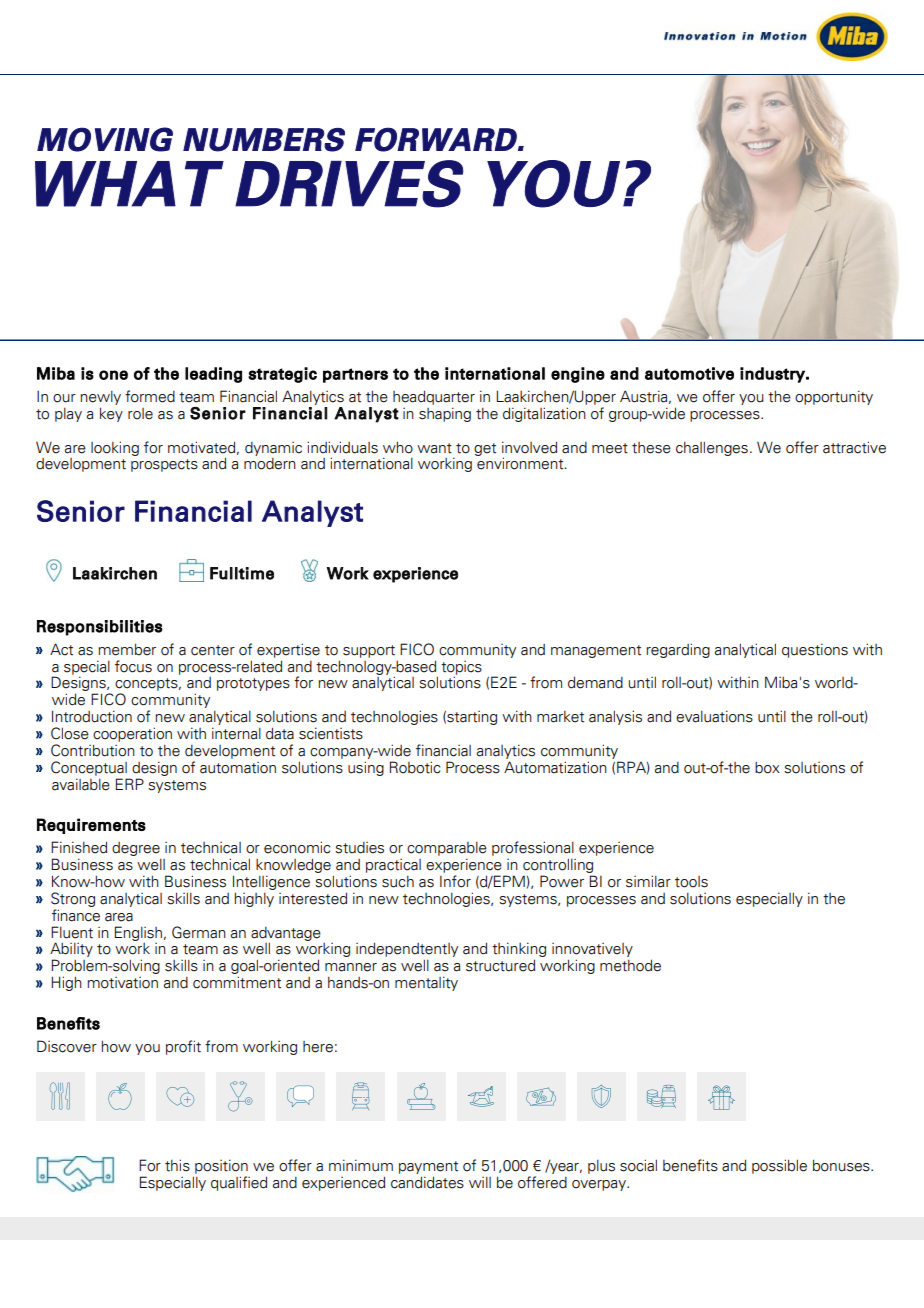  What do you see at coordinates (242, 573) in the screenshot?
I see `Fulltime` at bounding box center [242, 573].
